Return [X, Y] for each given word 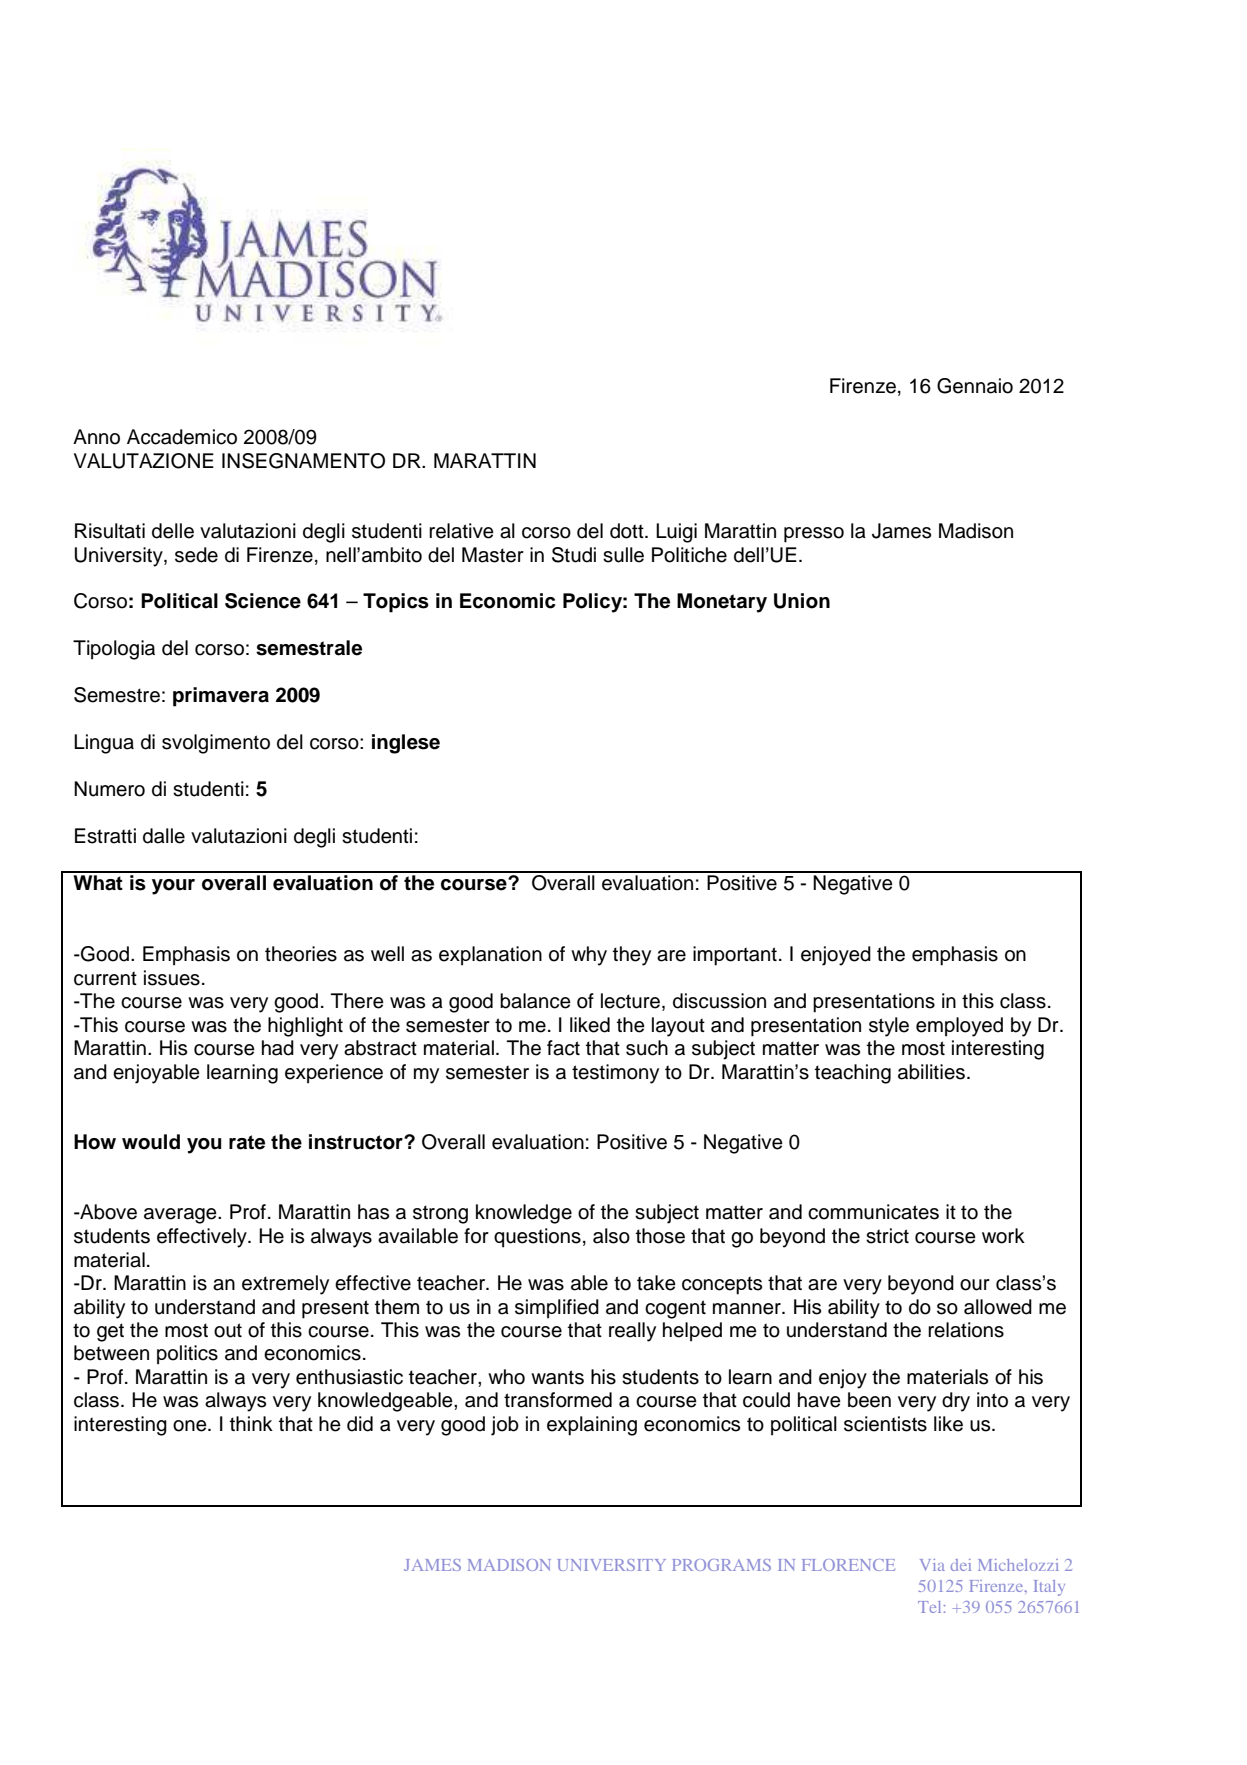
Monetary [722, 603]
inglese [406, 744]
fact [563, 1048]
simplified [557, 1309]
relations [966, 1330]
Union [802, 601]
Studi [574, 555]
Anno [96, 437]
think [251, 1423]
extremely [285, 1285]
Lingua [104, 744]
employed [959, 1027]
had [278, 1048]
